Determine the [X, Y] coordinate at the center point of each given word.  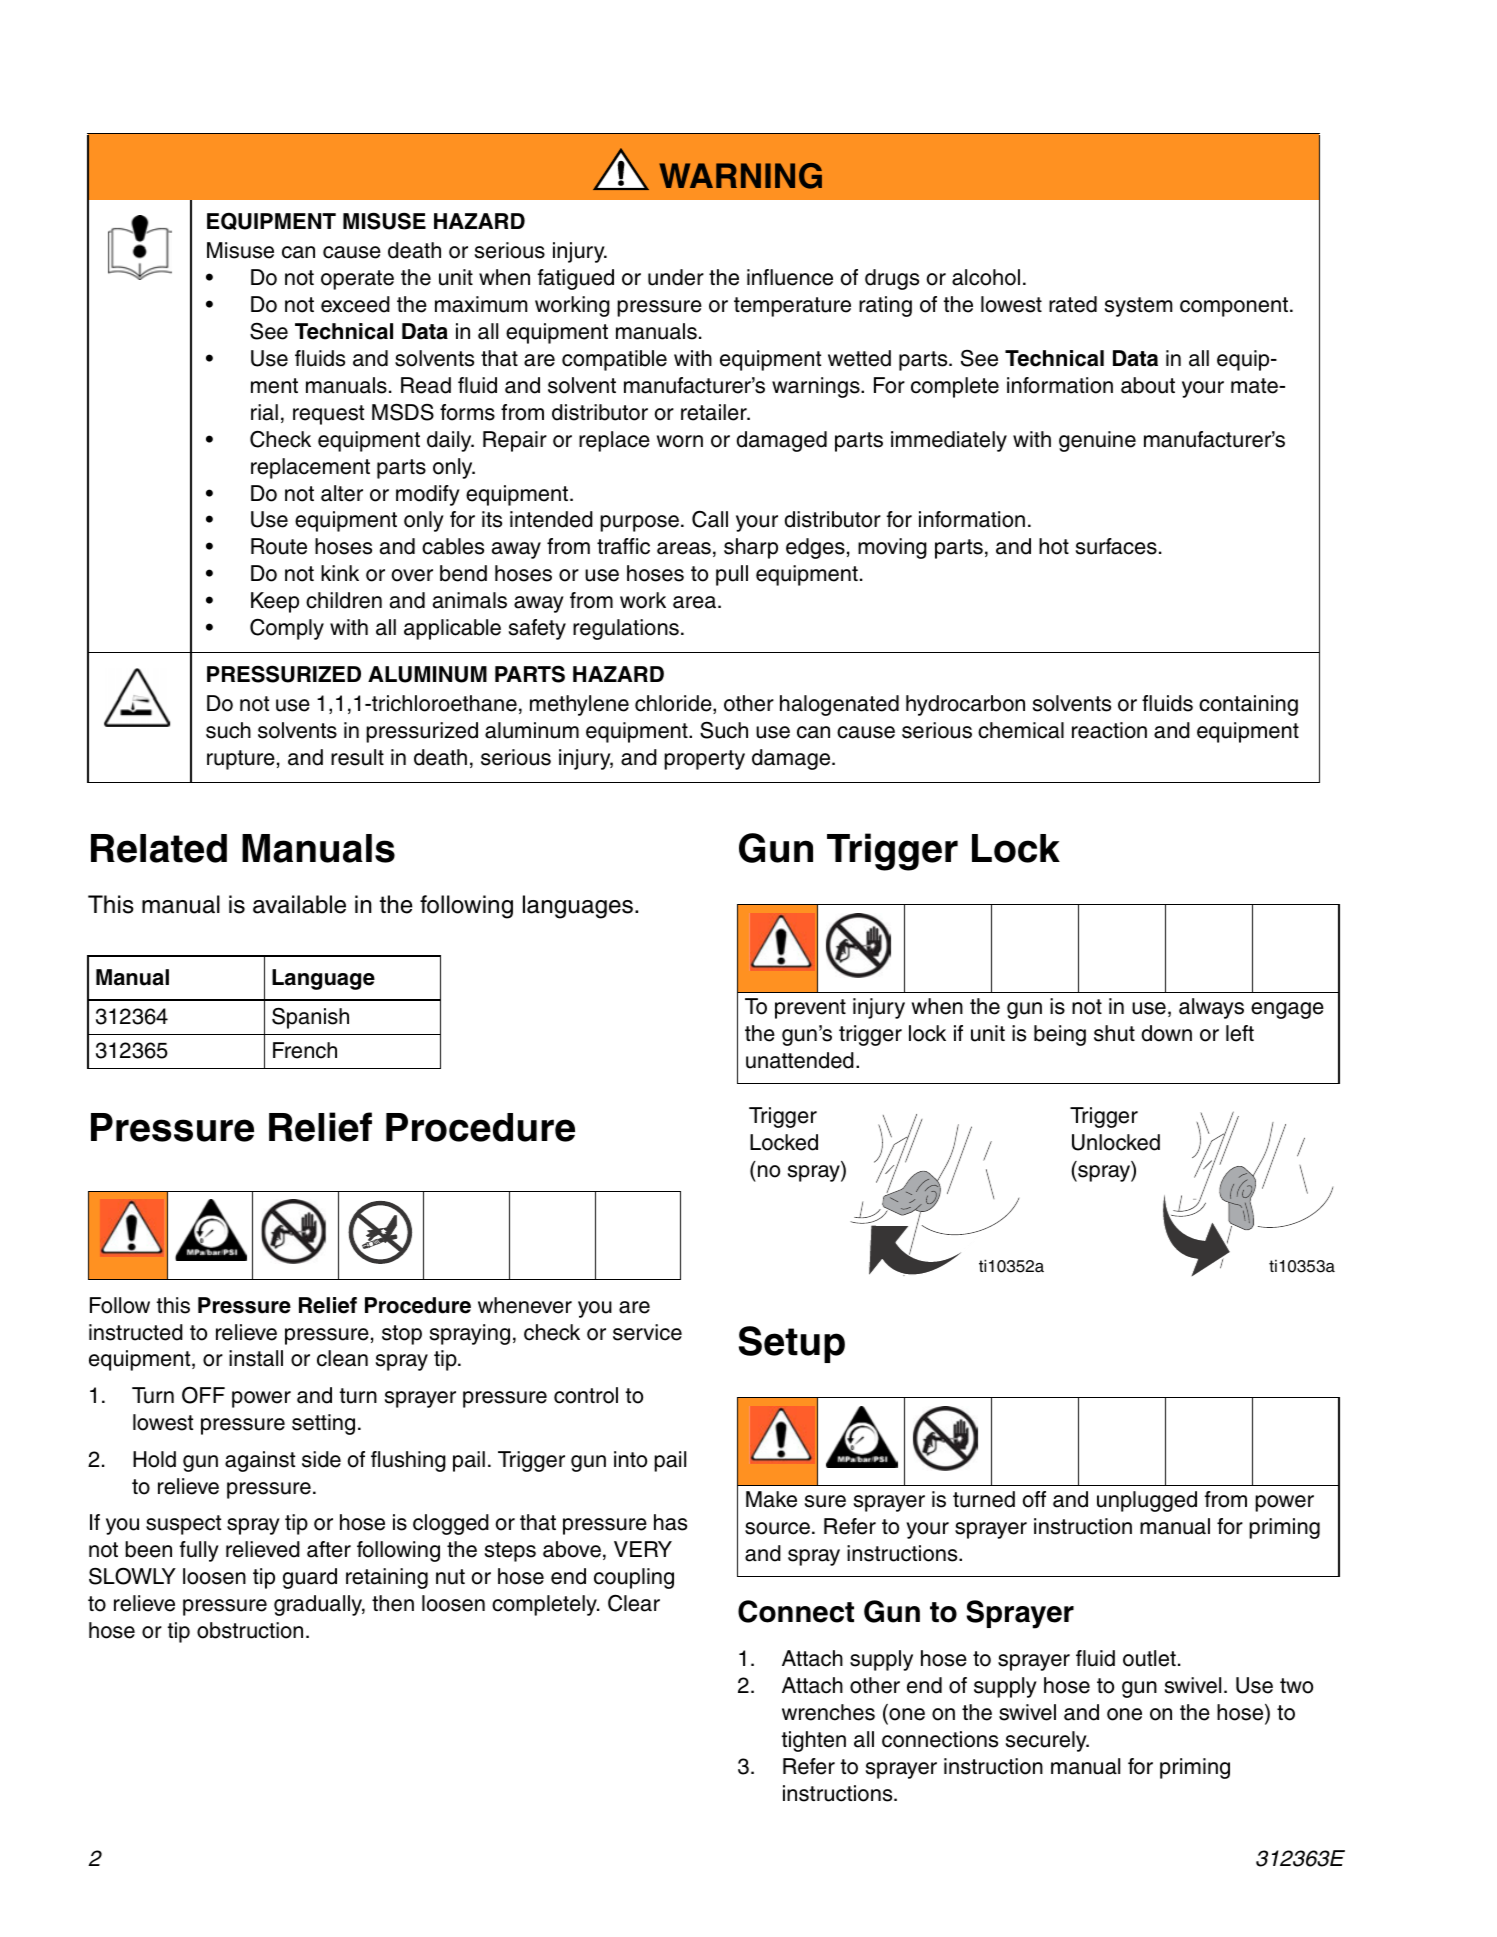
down [1167, 1033]
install [256, 1358]
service [647, 1332]
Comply [287, 629]
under [676, 277]
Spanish [310, 1018]
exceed [355, 304]
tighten [814, 1741]
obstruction [250, 1630]
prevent [810, 1009]
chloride [674, 704]
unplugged [1147, 1501]
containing [1248, 705]
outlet [1149, 1658]
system [1138, 307]
